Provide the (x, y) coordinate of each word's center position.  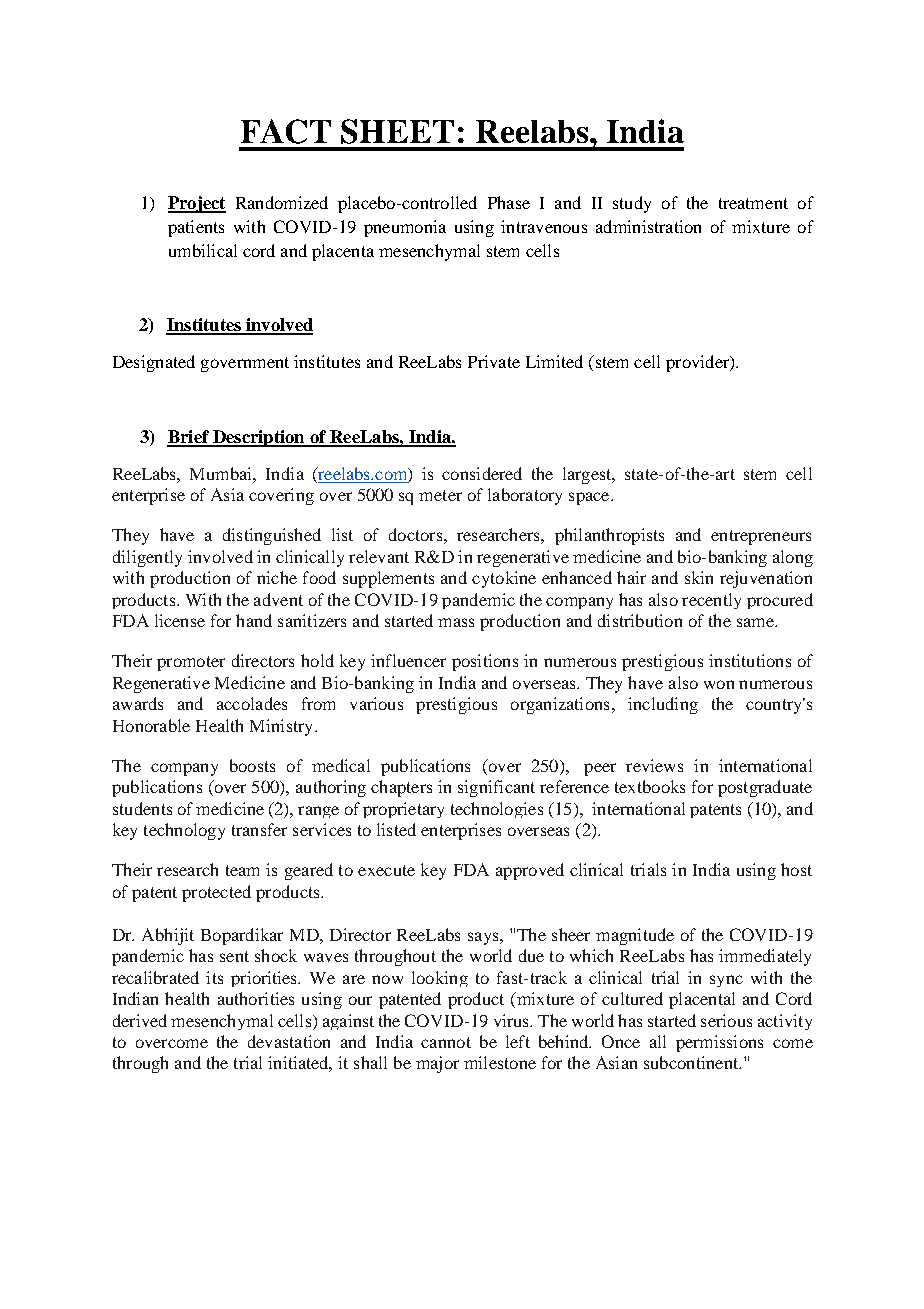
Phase (509, 202)
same (756, 622)
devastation (289, 1041)
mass (456, 622)
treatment (753, 203)
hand (254, 620)
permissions (719, 1043)
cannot (446, 1042)
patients (196, 228)
